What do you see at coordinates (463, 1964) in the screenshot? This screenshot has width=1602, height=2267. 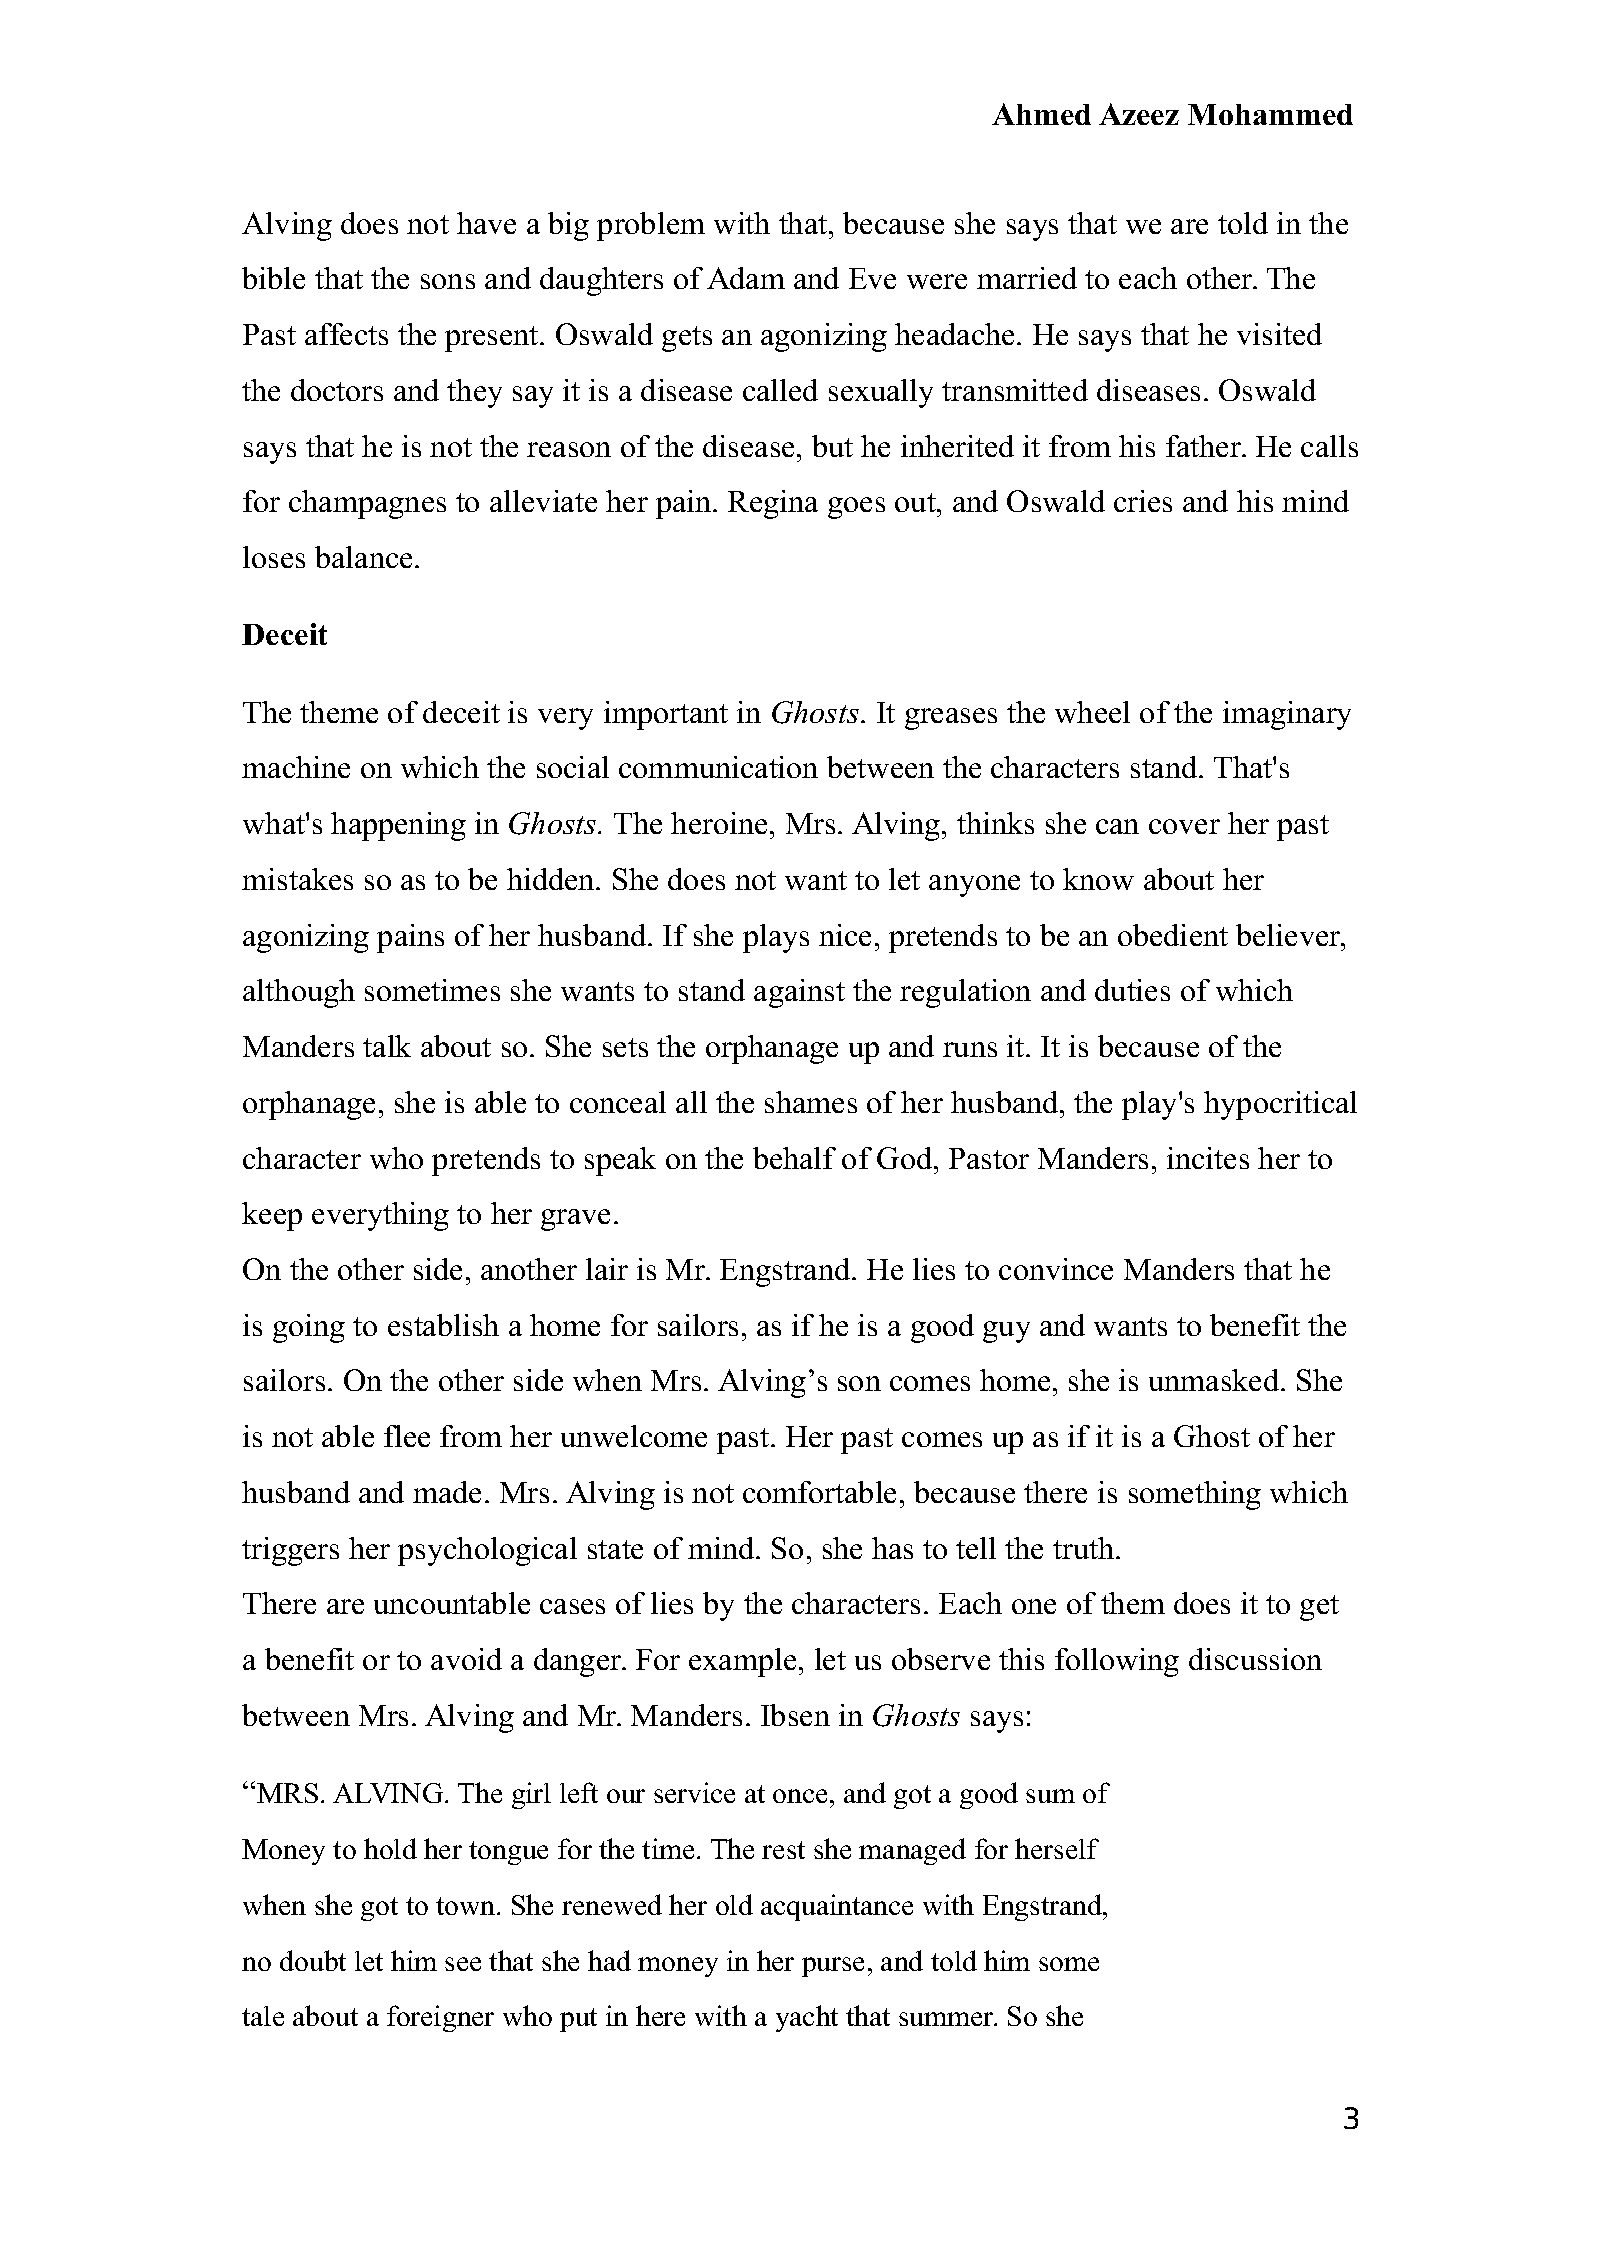 I see `see` at bounding box center [463, 1964].
